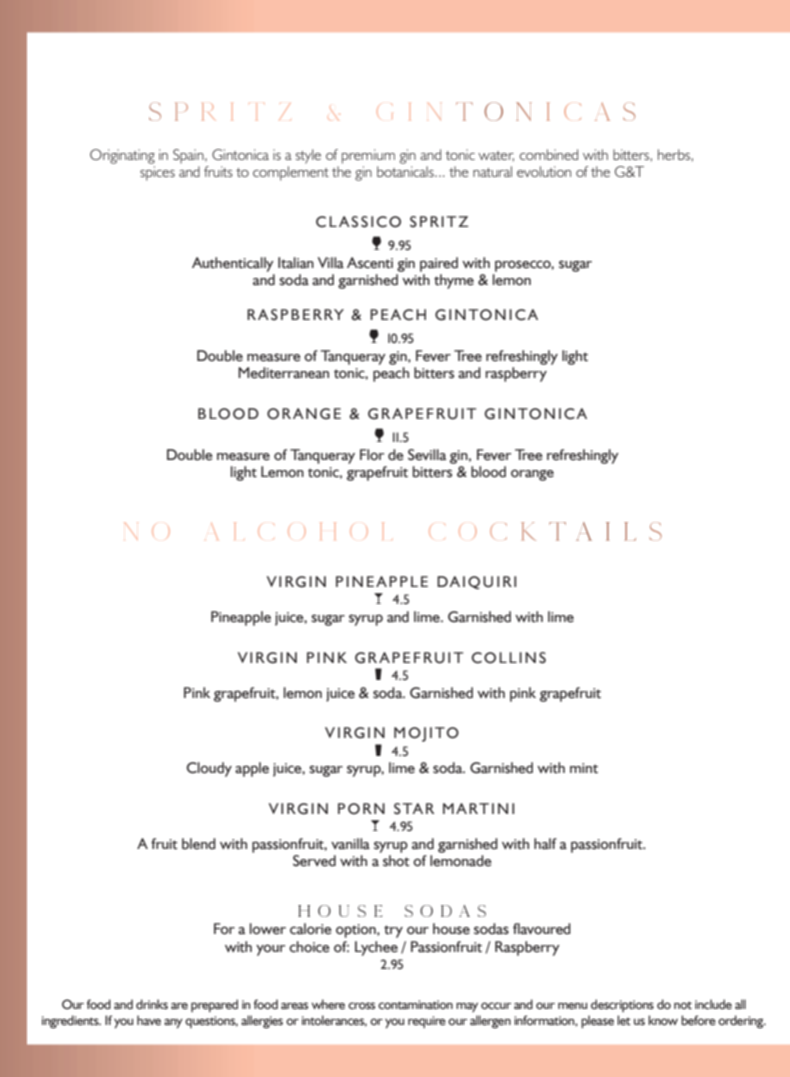 The image size is (790, 1077). I want to click on drinks, so click(152, 1004).
